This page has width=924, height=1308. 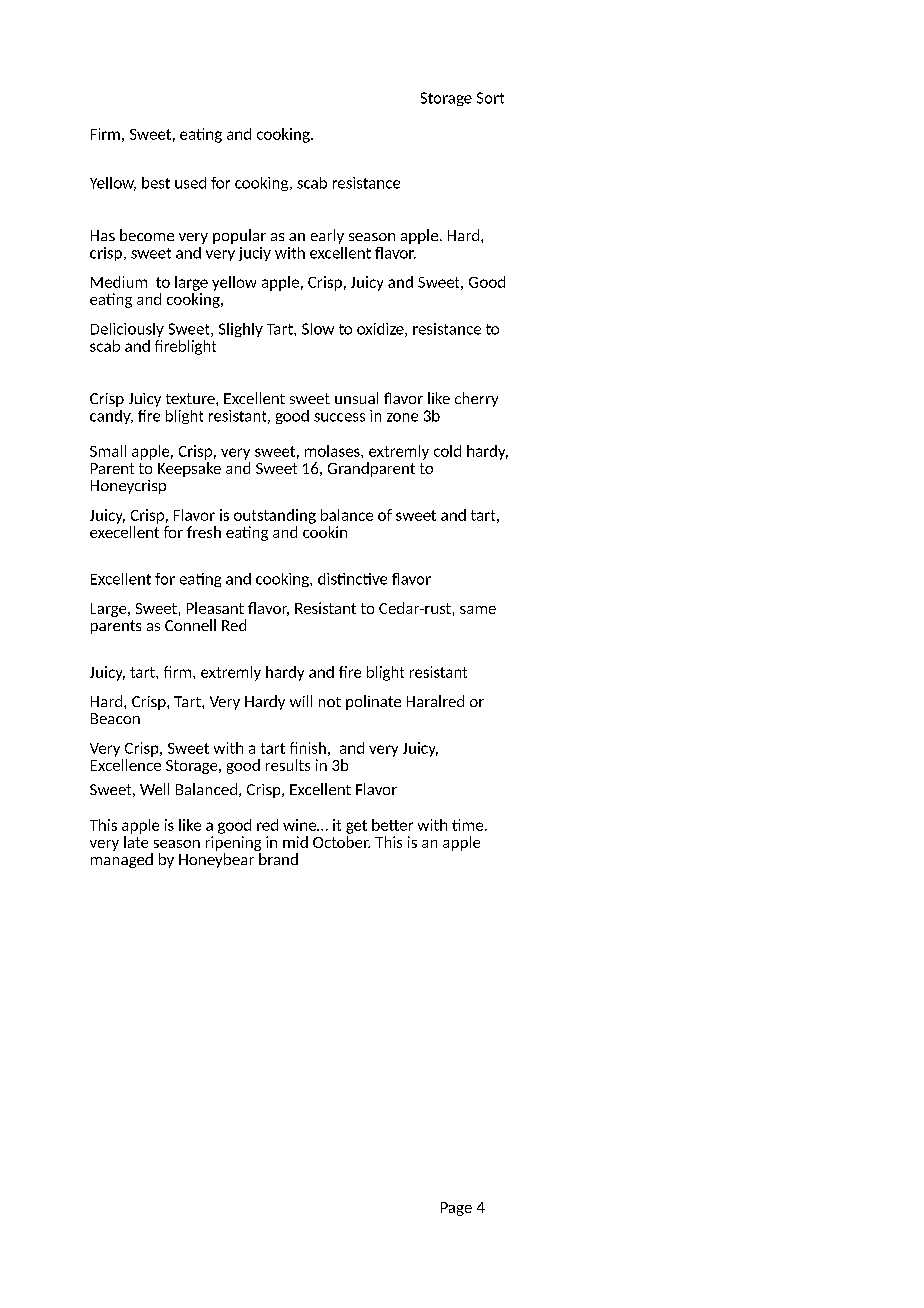 I want to click on best, so click(x=156, y=183).
